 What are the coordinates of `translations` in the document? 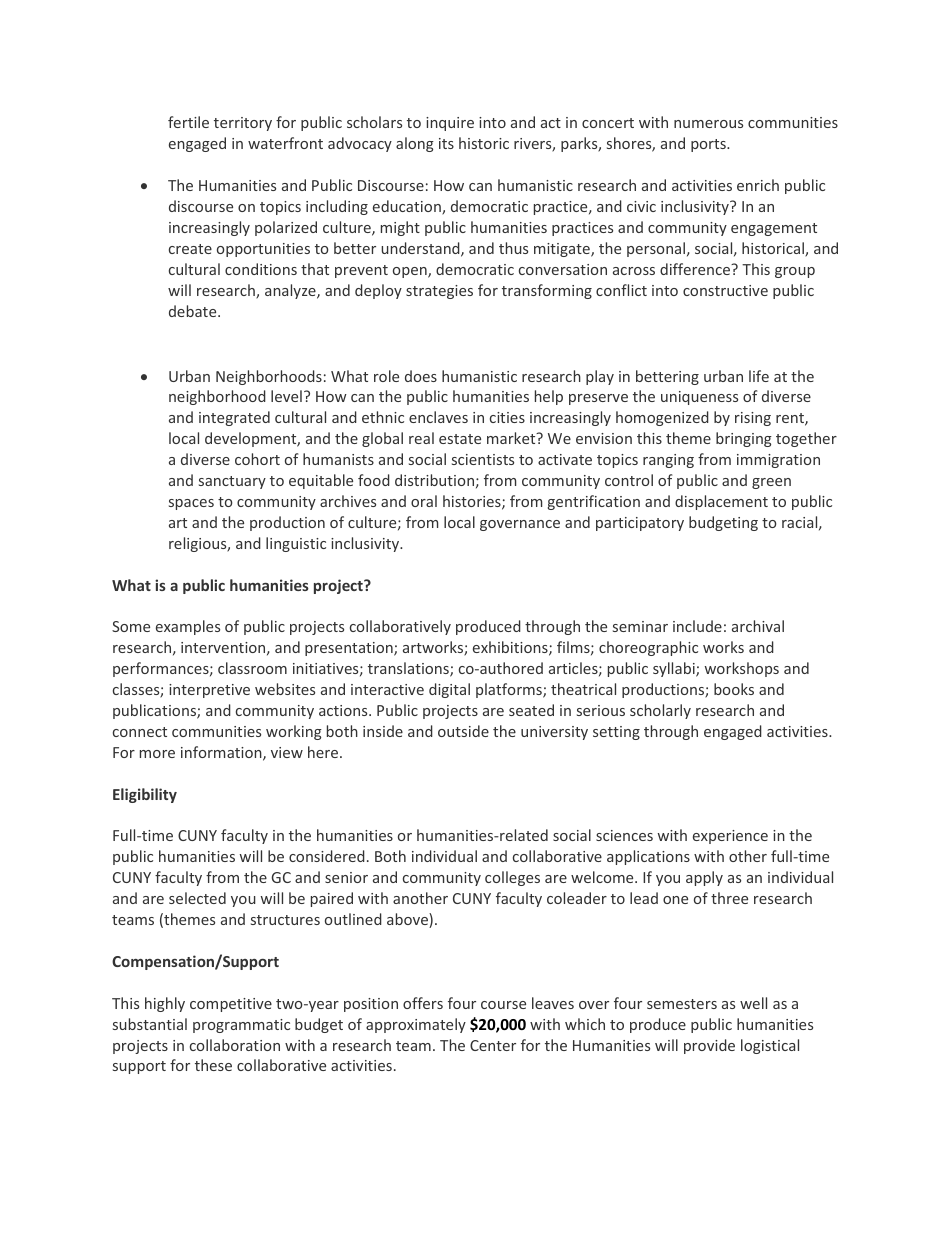 It's located at (409, 669).
